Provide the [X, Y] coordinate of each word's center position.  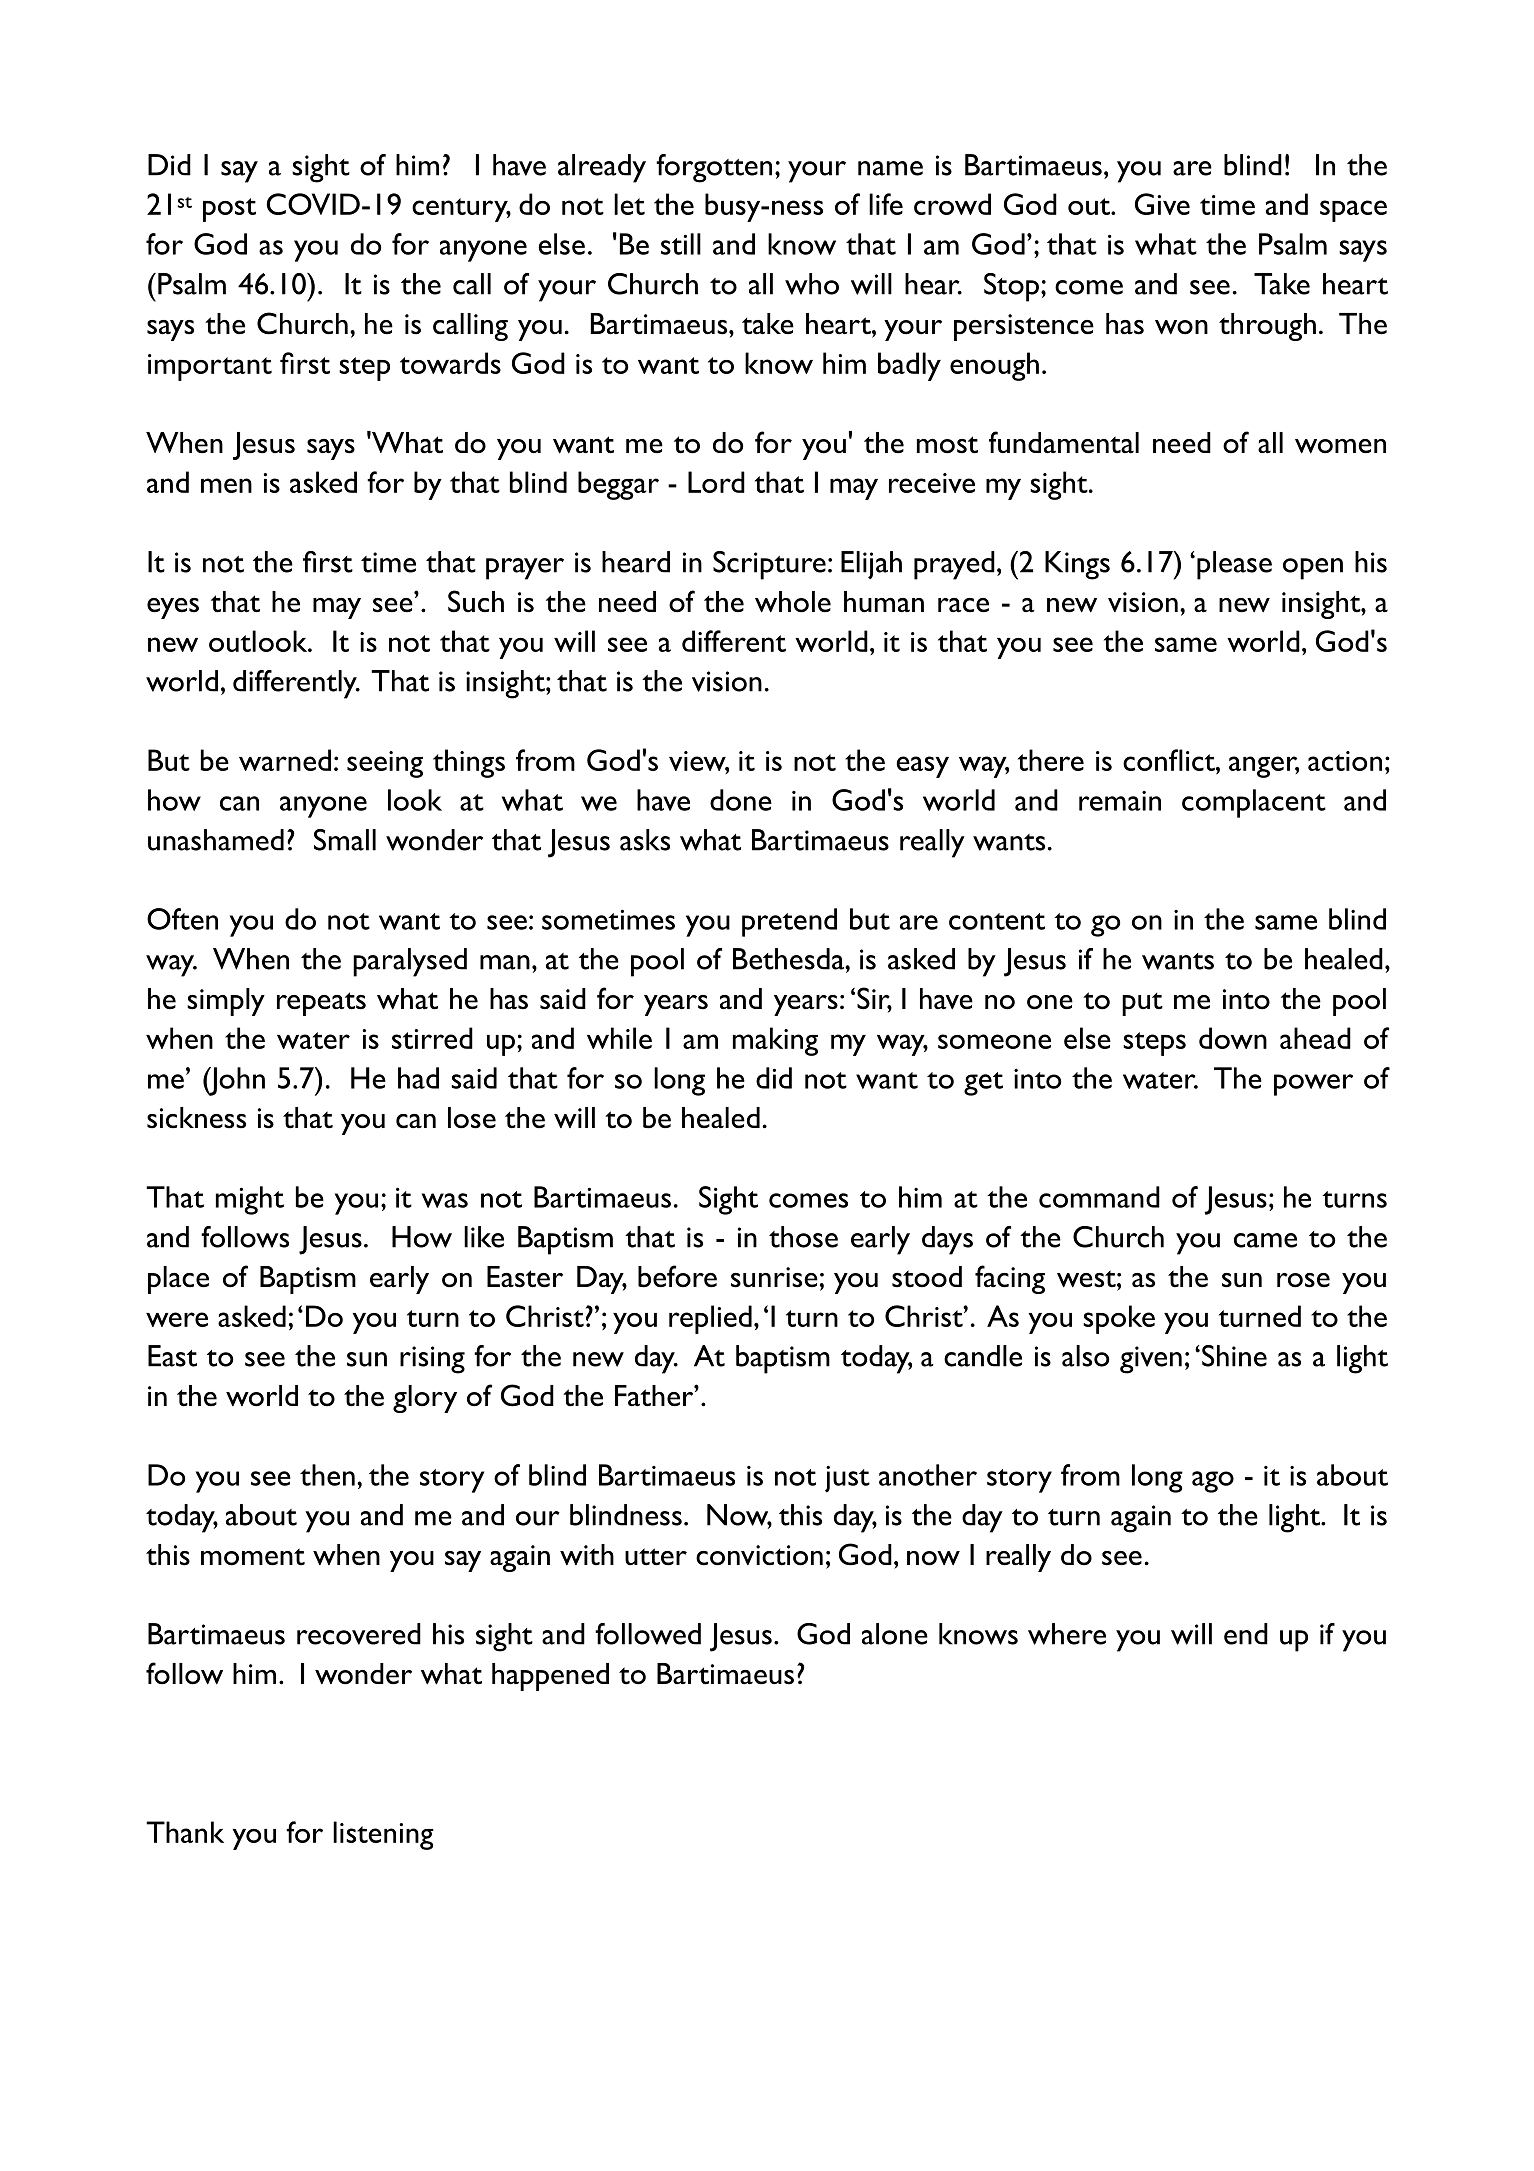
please [1234, 565]
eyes [173, 608]
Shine [1234, 1356]
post [229, 210]
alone [895, 1634]
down [1233, 1038]
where [1067, 1634]
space [1353, 211]
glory [425, 1399]
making [775, 1041]
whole [793, 602]
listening [383, 1835]
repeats [321, 1004]
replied [710, 1319]
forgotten [714, 168]
